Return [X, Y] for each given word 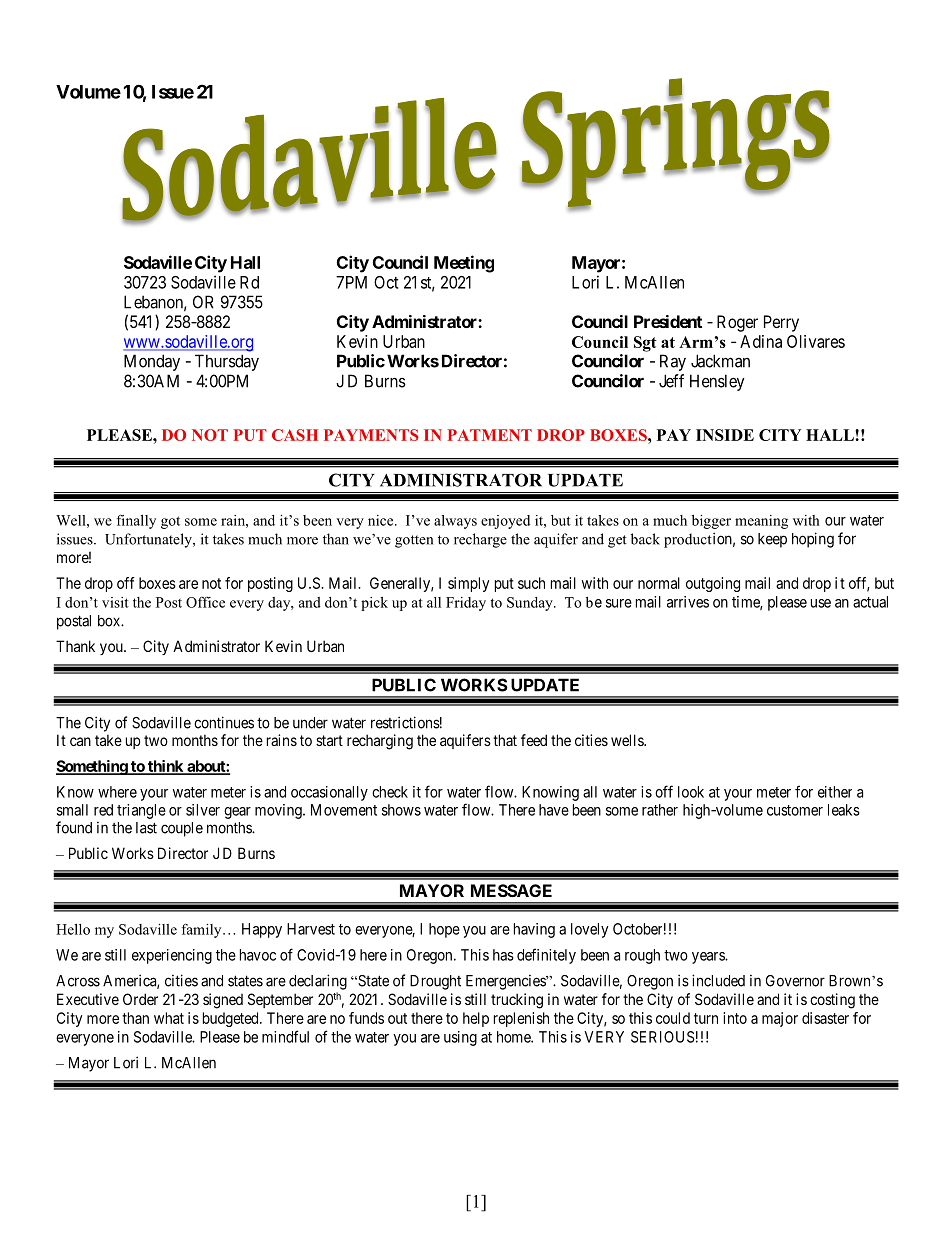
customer [795, 810]
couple [182, 829]
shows [401, 810]
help [476, 1019]
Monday [152, 362]
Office [205, 602]
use [821, 603]
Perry [781, 323]
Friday [466, 604]
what [169, 1018]
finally [136, 521]
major [780, 1019]
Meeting [464, 264]
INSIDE [725, 435]
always [455, 522]
